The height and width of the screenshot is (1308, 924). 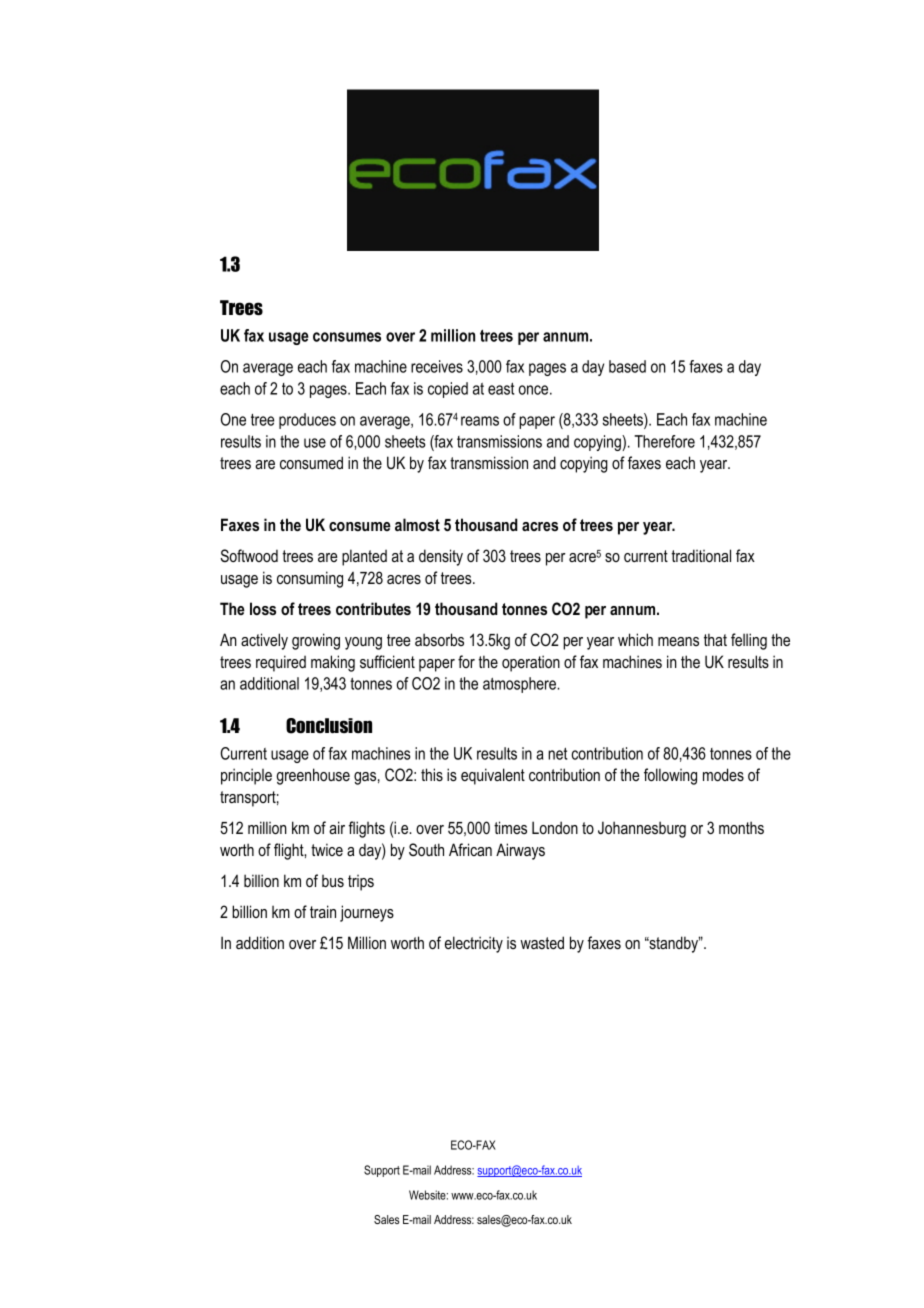 What do you see at coordinates (281, 663) in the screenshot?
I see `required` at bounding box center [281, 663].
